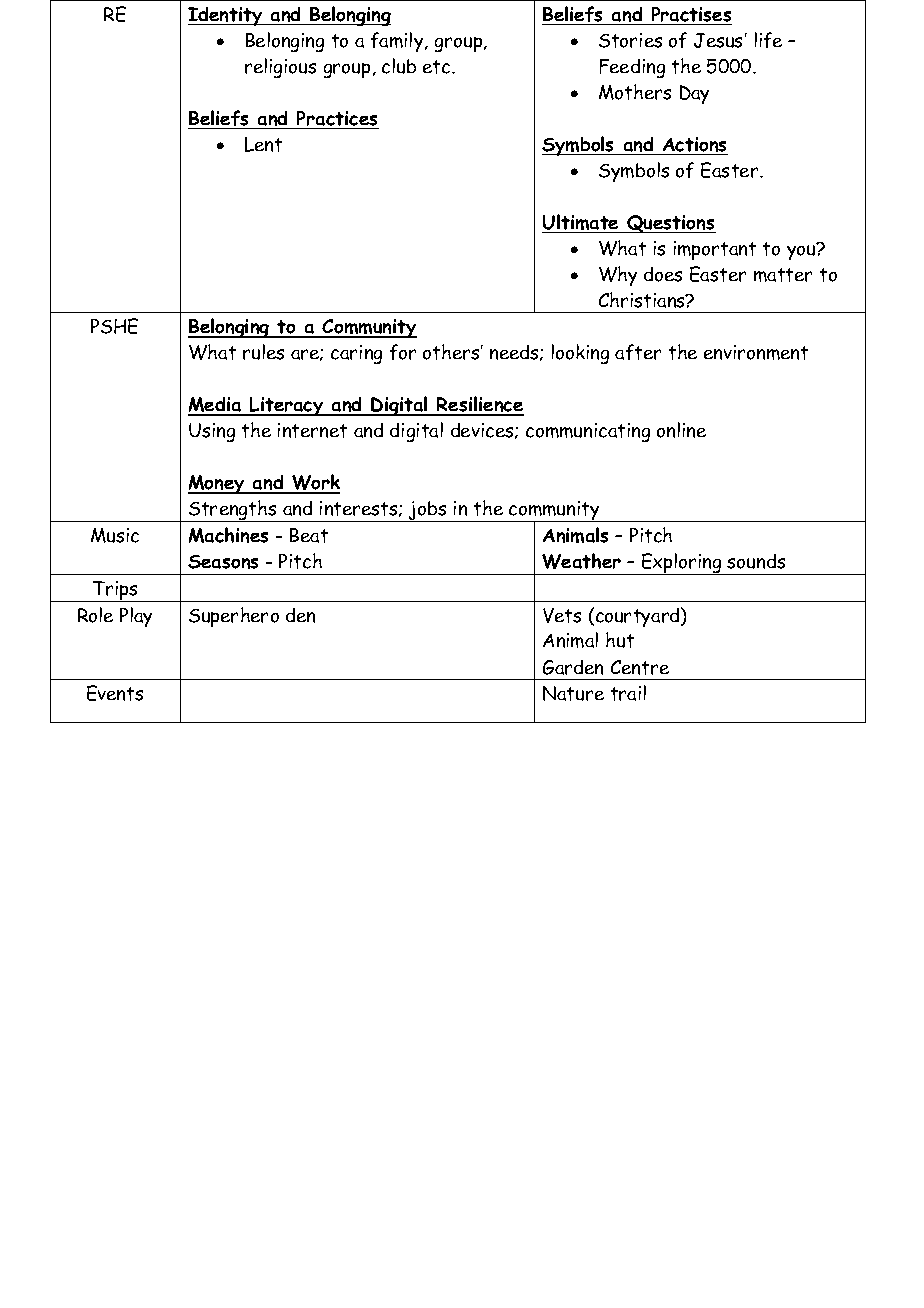 This screenshot has width=924, height=1308. I want to click on family, so click(398, 42).
